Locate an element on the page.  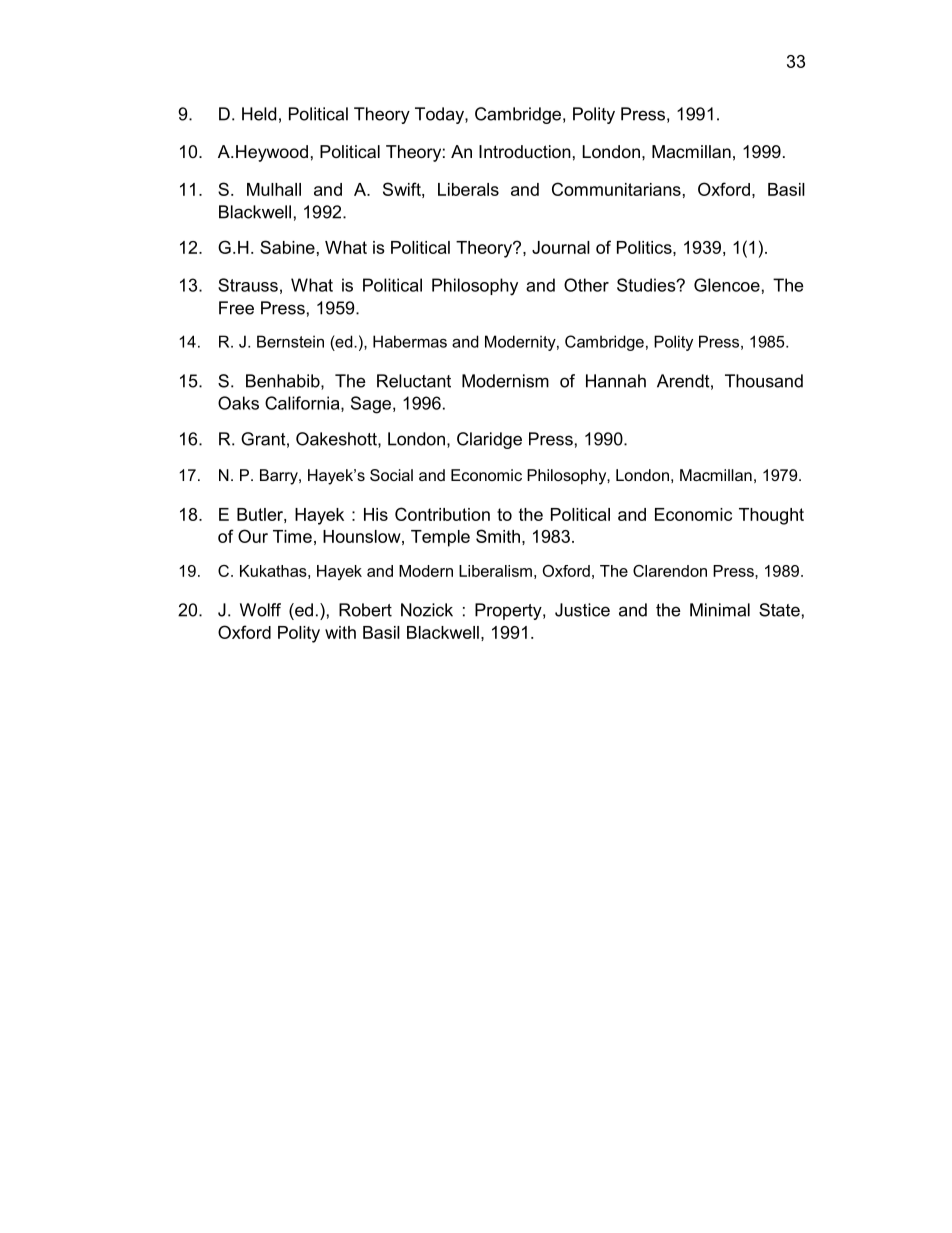
Reluctant is located at coordinates (414, 381).
